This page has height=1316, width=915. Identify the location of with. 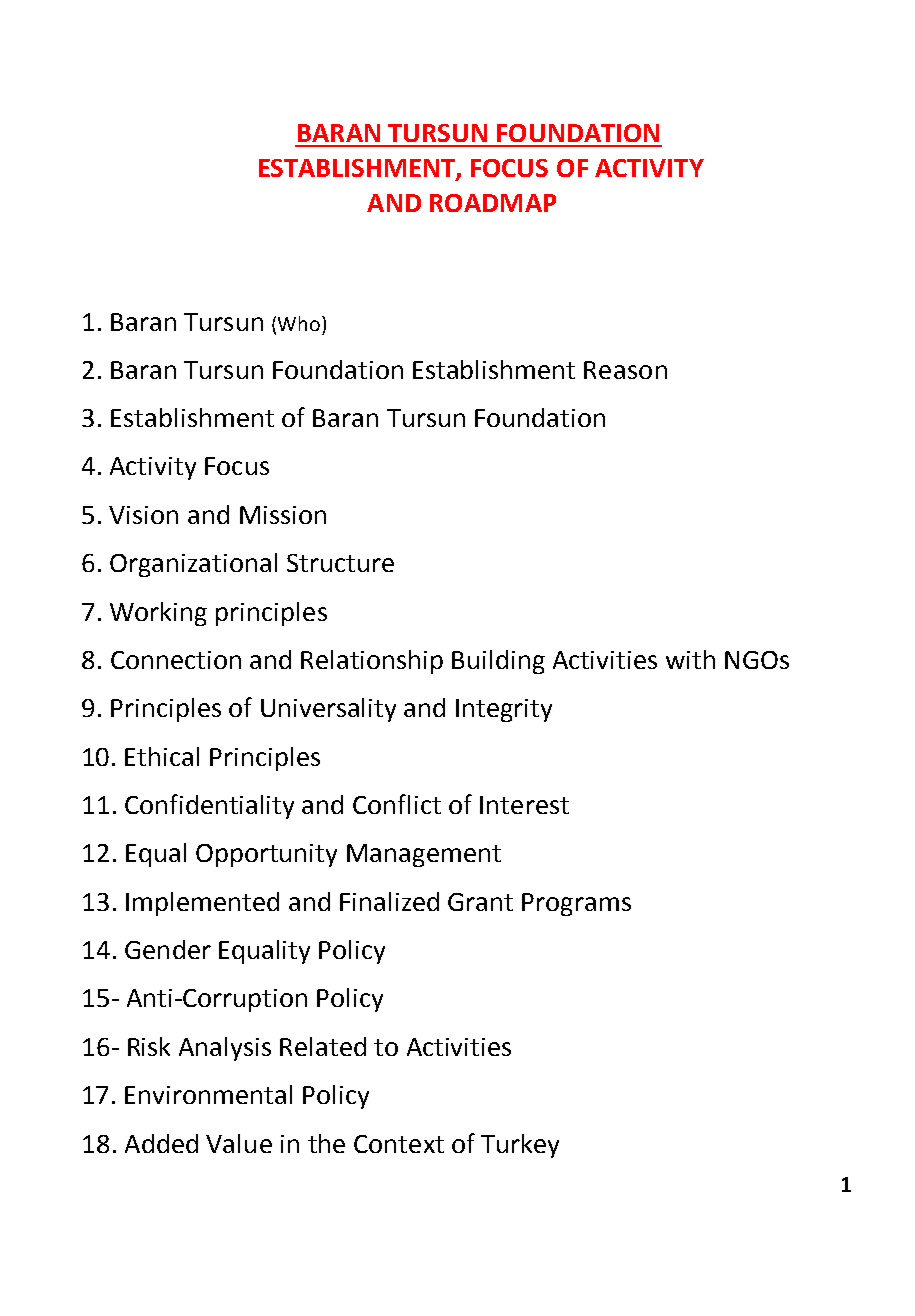
(690, 659).
